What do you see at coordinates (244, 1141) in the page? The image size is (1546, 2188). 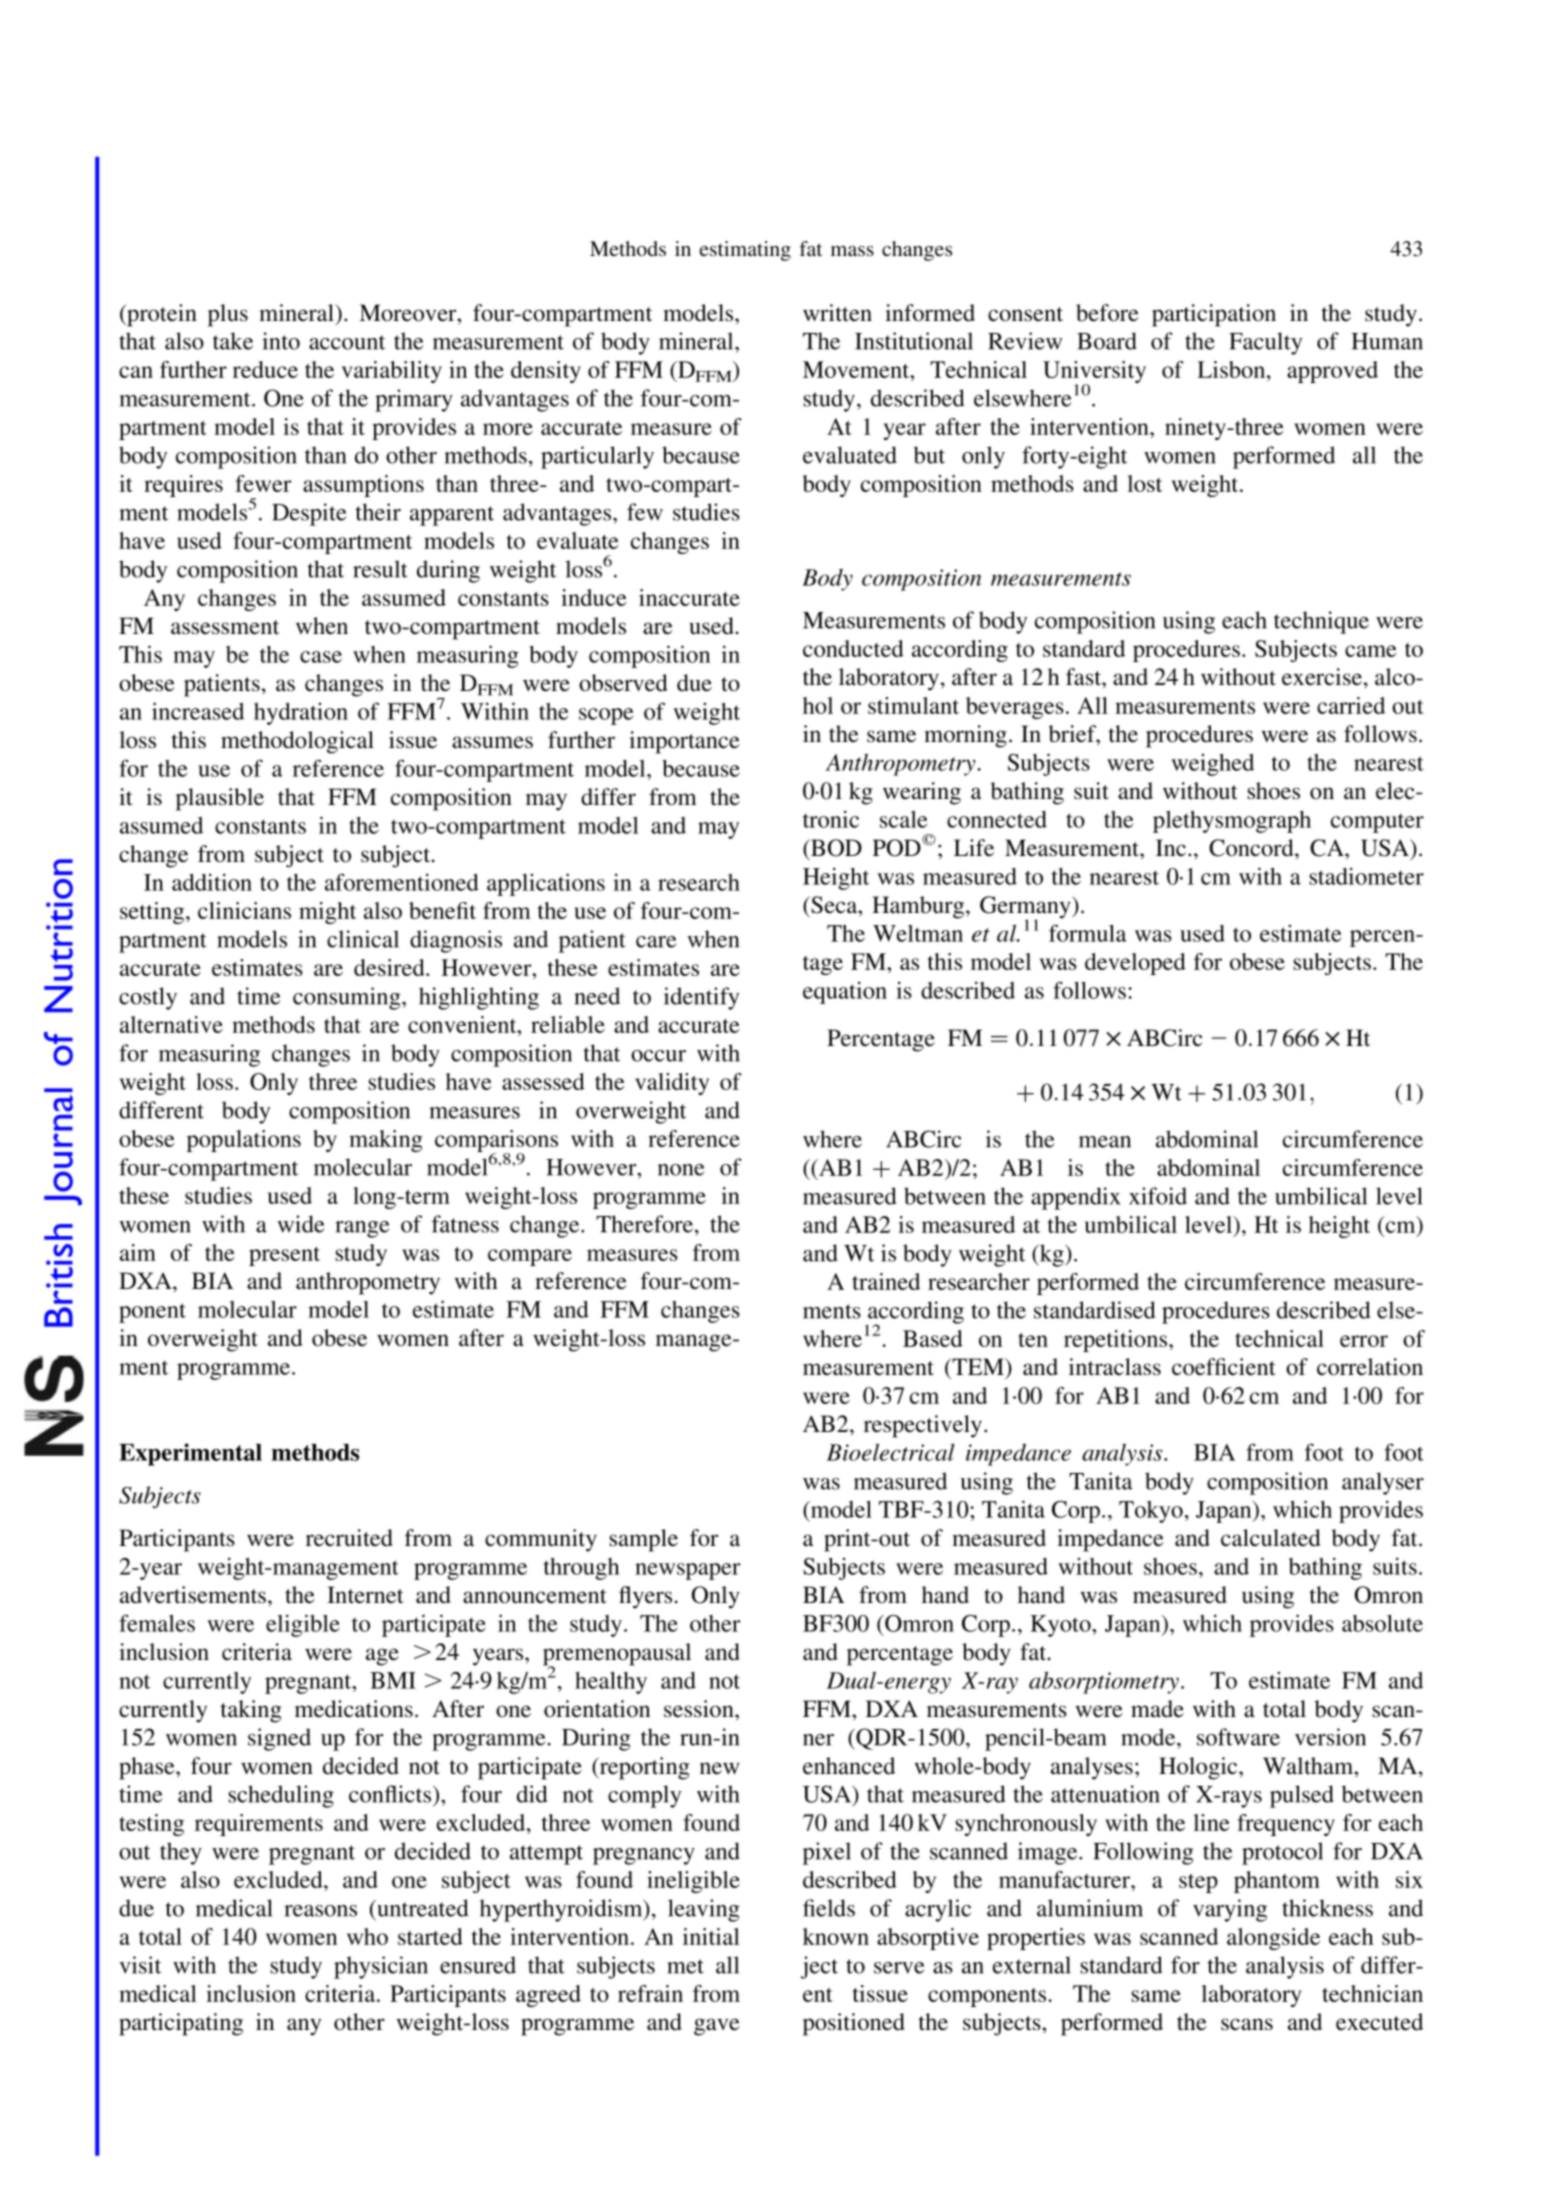 I see `populations` at bounding box center [244, 1141].
